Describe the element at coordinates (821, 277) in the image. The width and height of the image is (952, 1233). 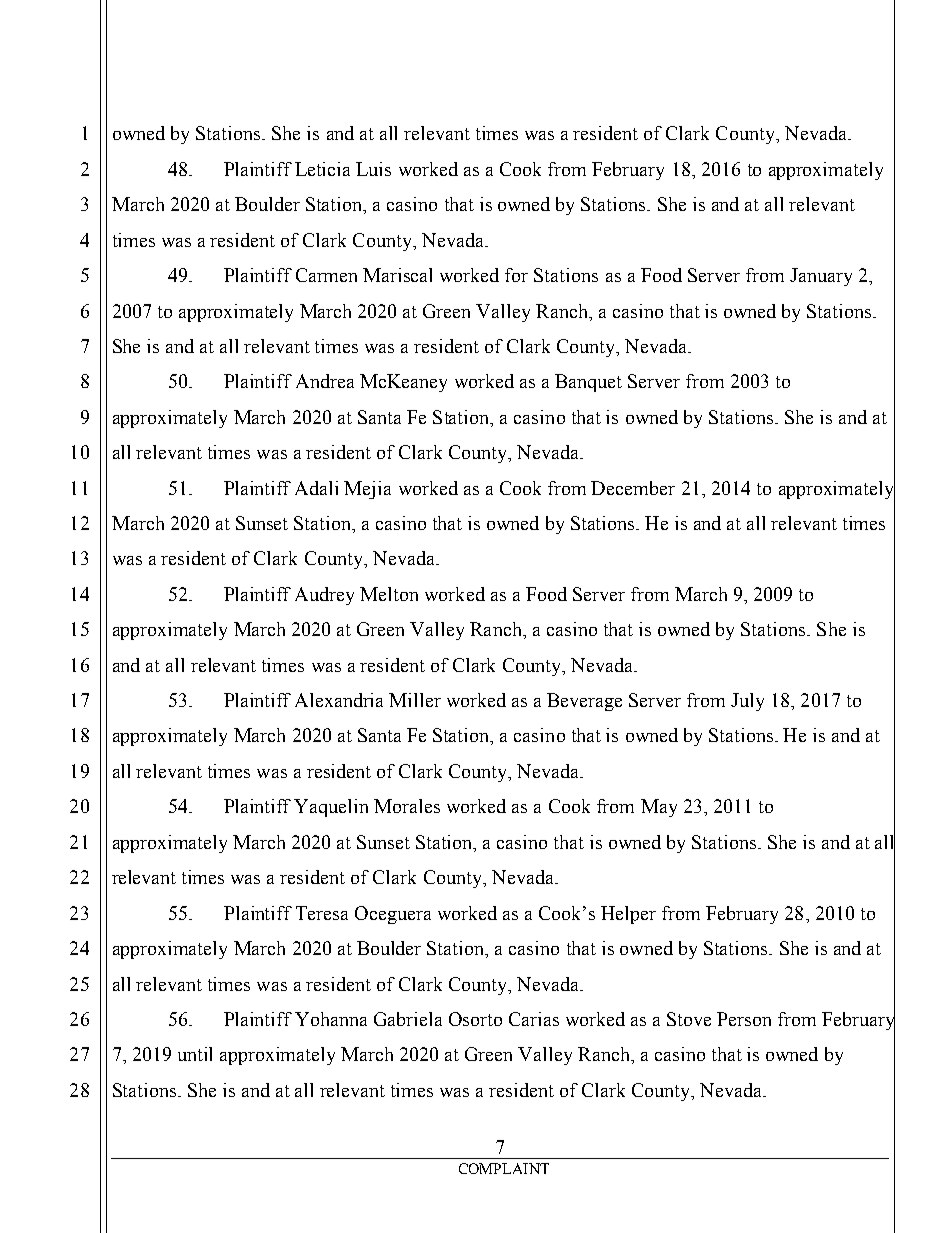
I see `January` at that location.
